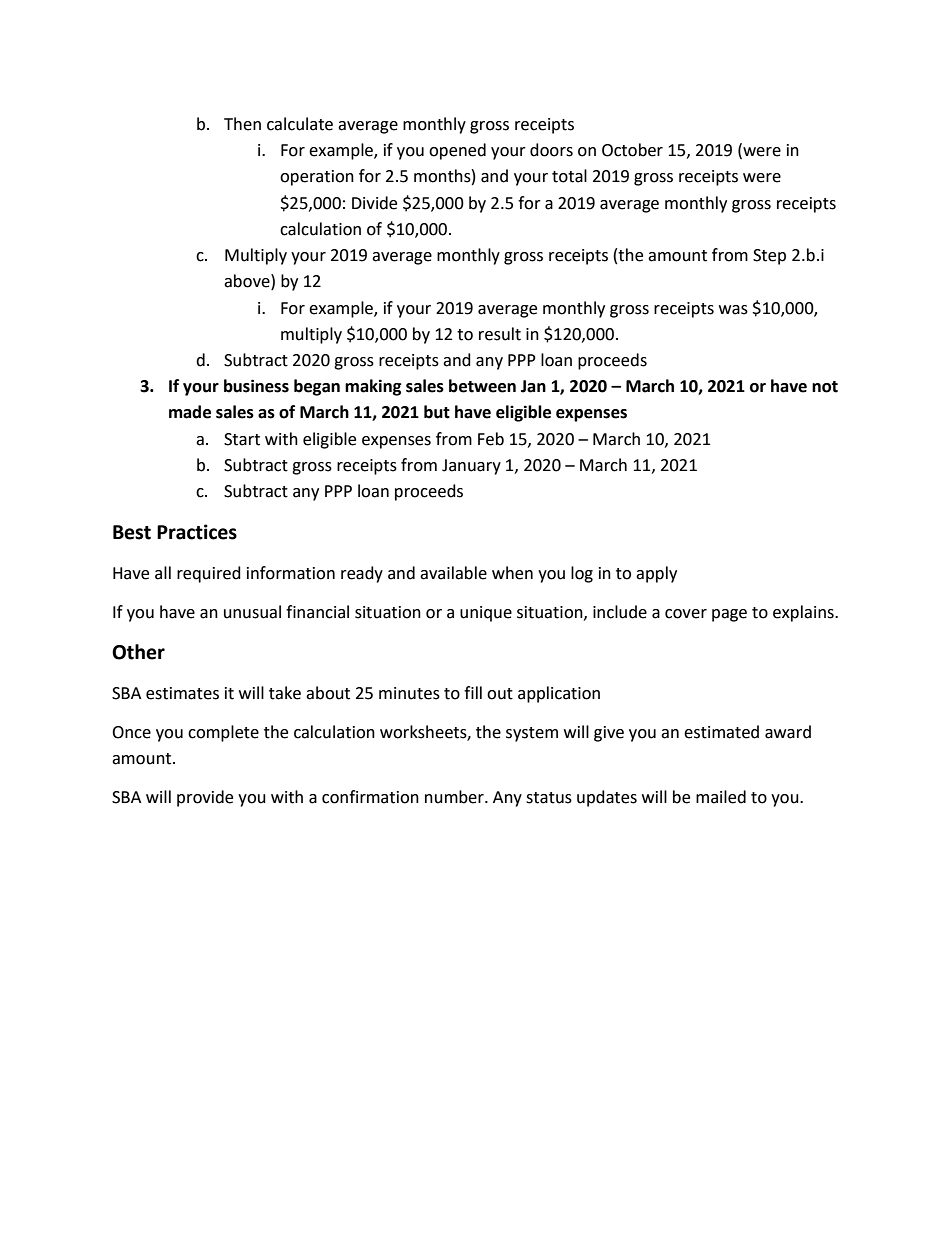  I want to click on unique, so click(486, 614).
